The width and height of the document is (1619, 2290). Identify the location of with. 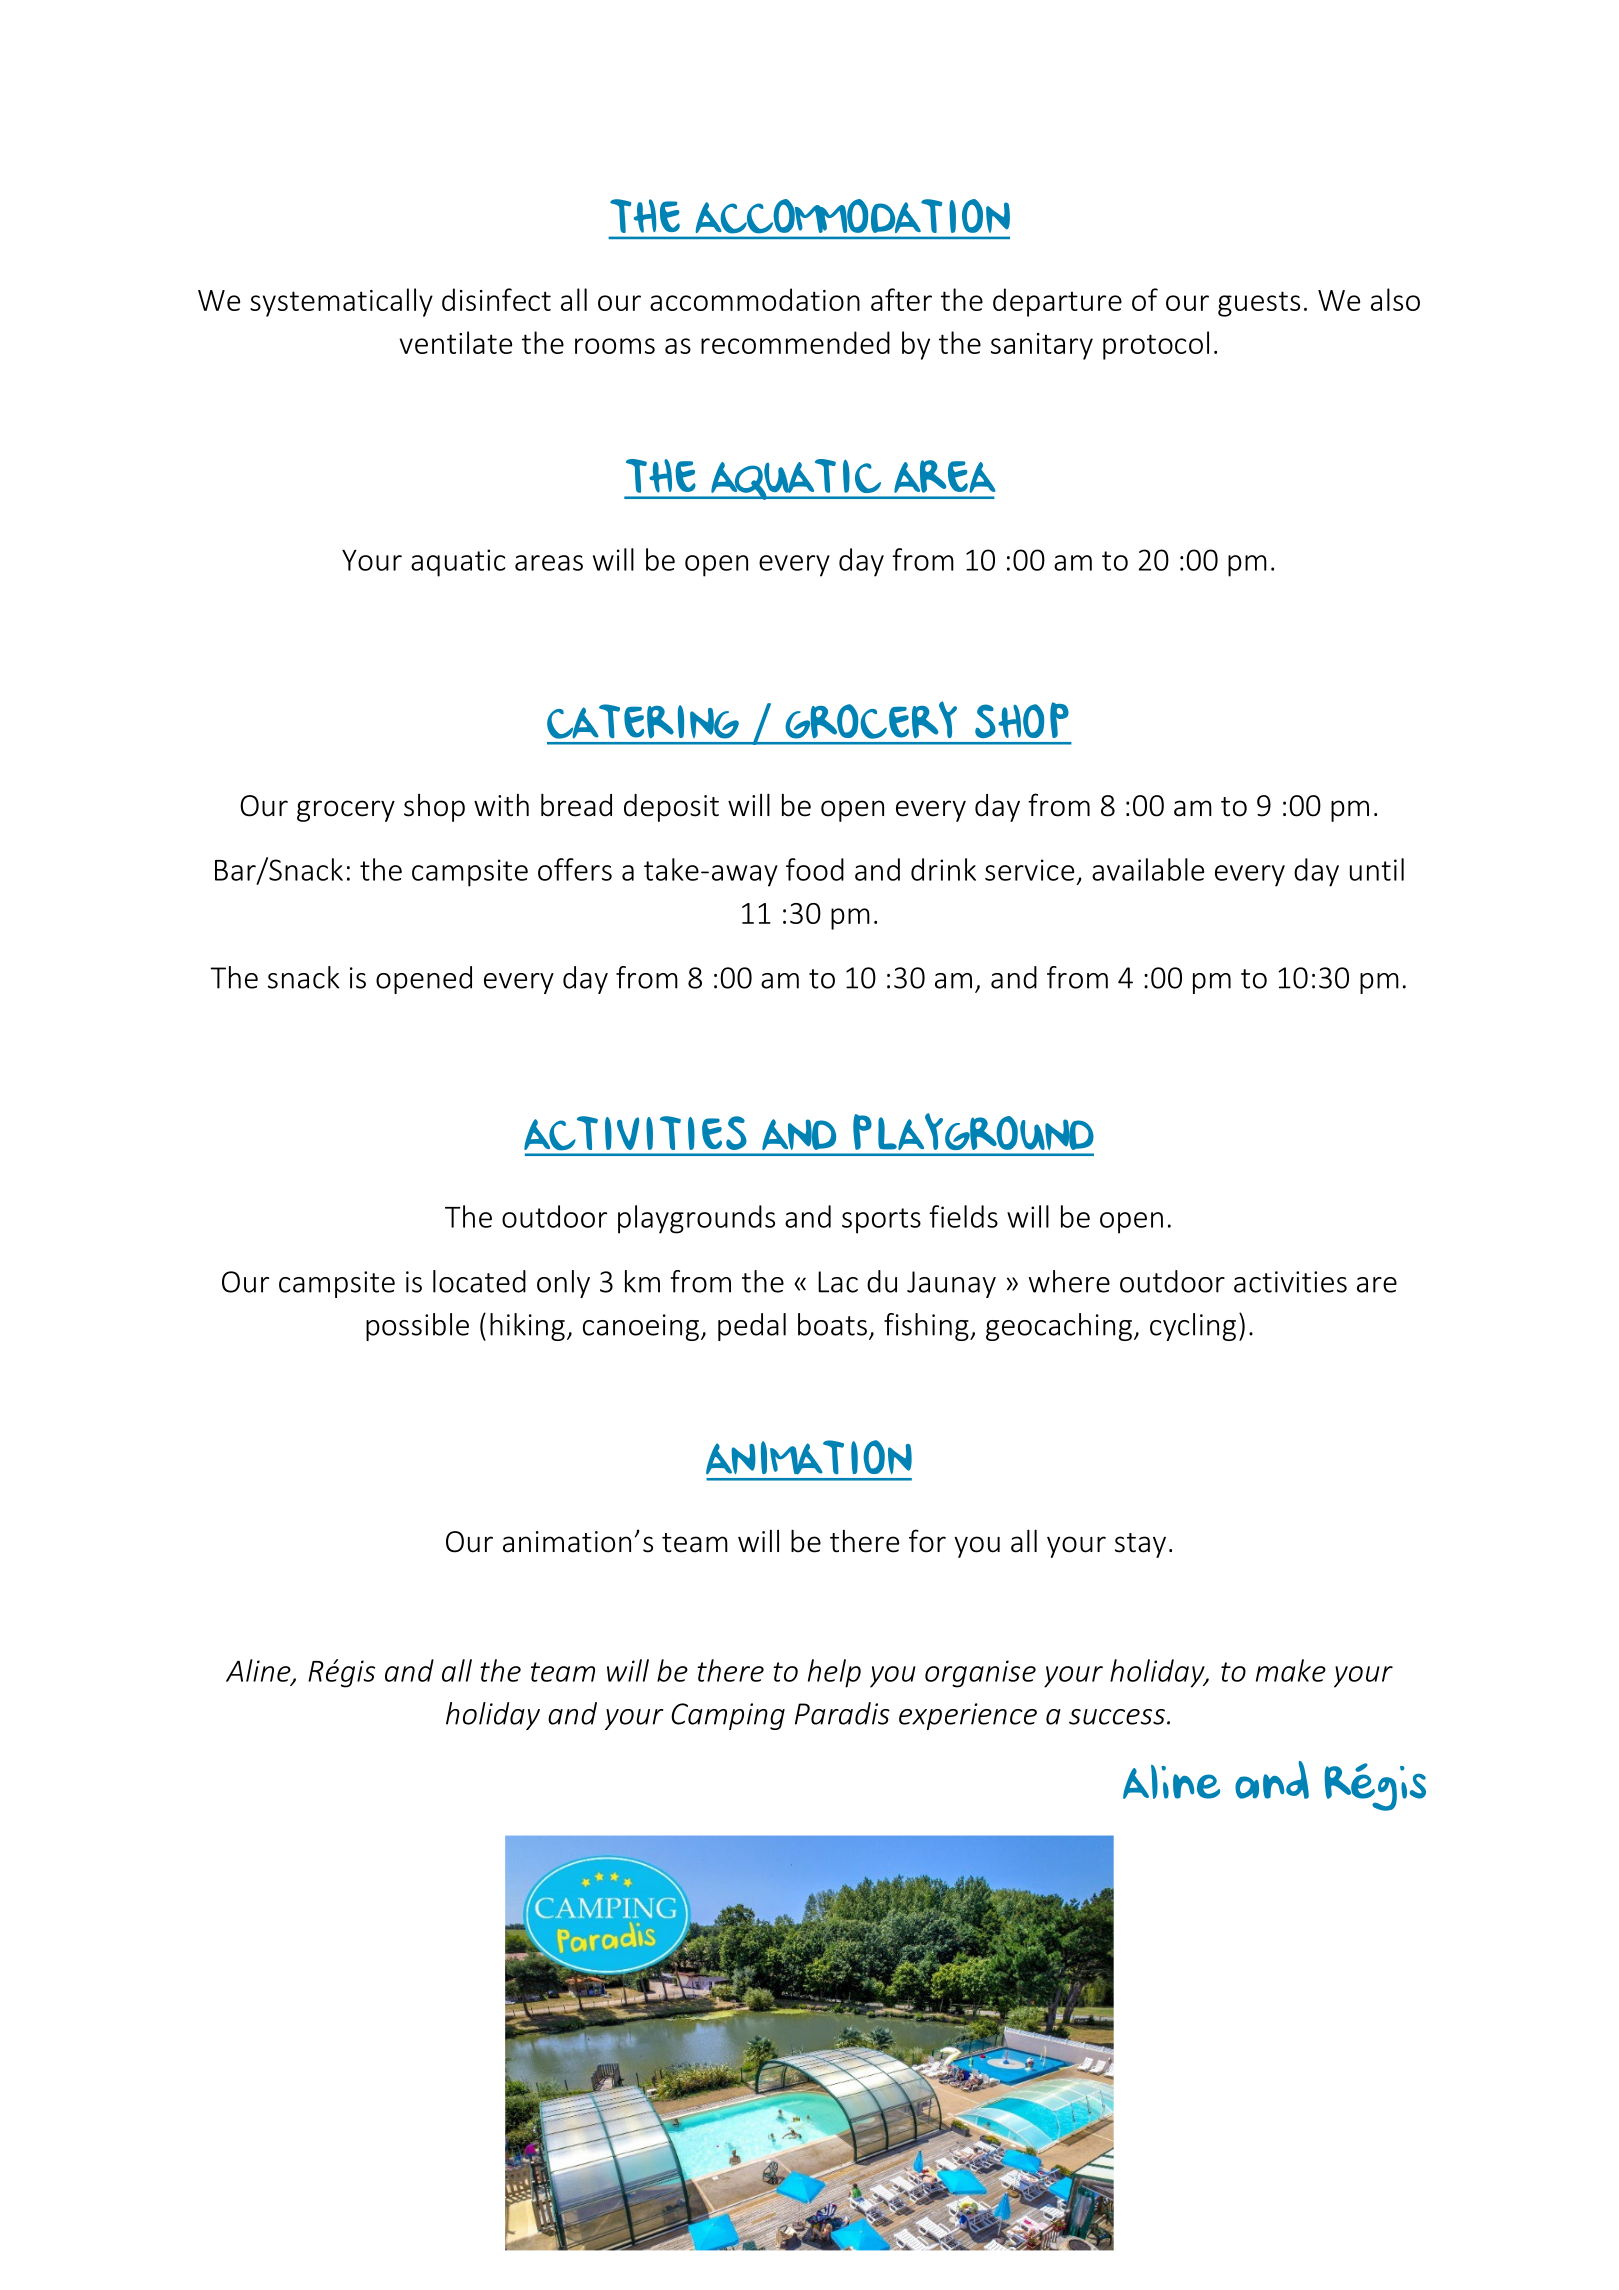
(501, 805).
